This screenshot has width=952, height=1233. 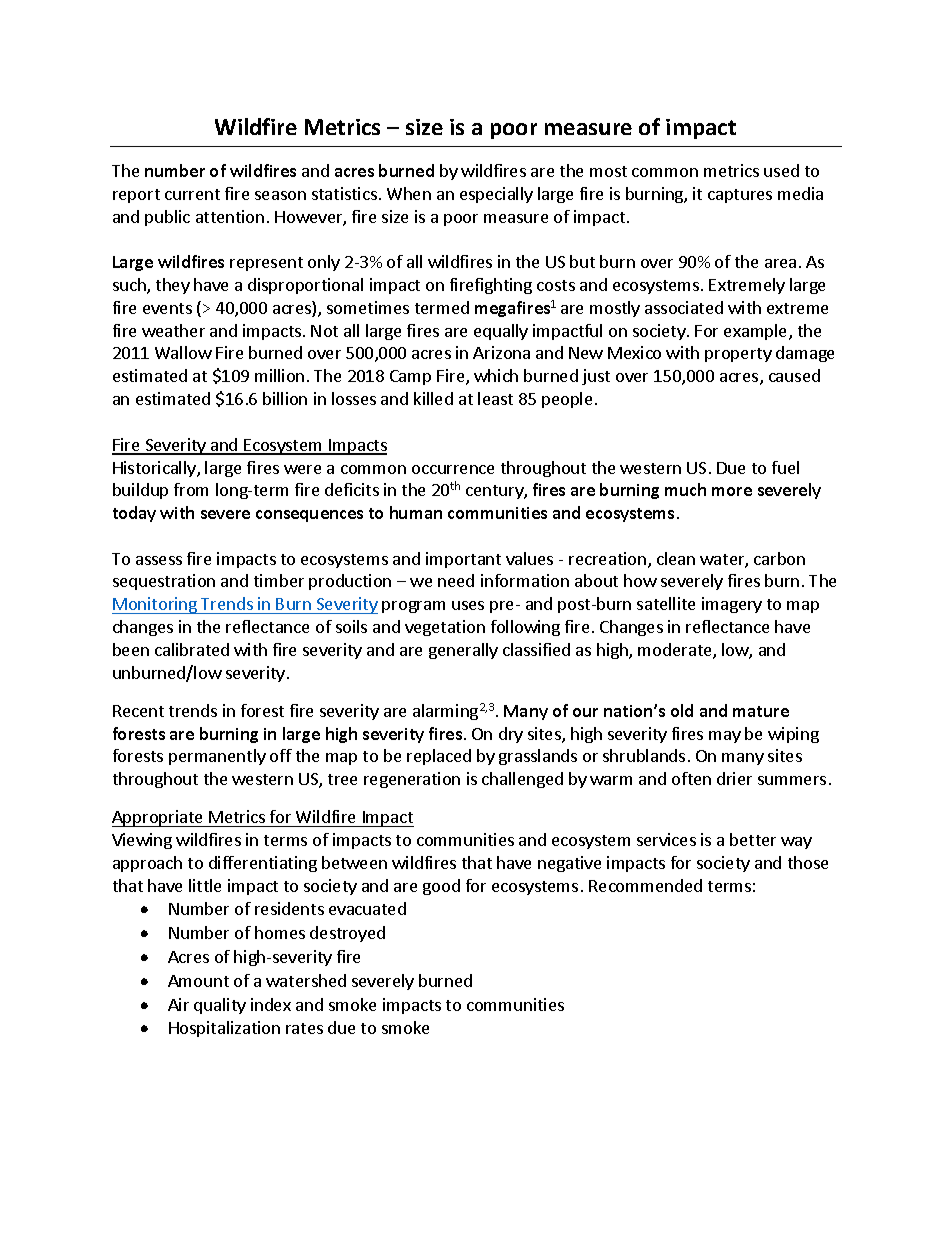 What do you see at coordinates (645, 885) in the screenshot?
I see `Recommended` at bounding box center [645, 885].
